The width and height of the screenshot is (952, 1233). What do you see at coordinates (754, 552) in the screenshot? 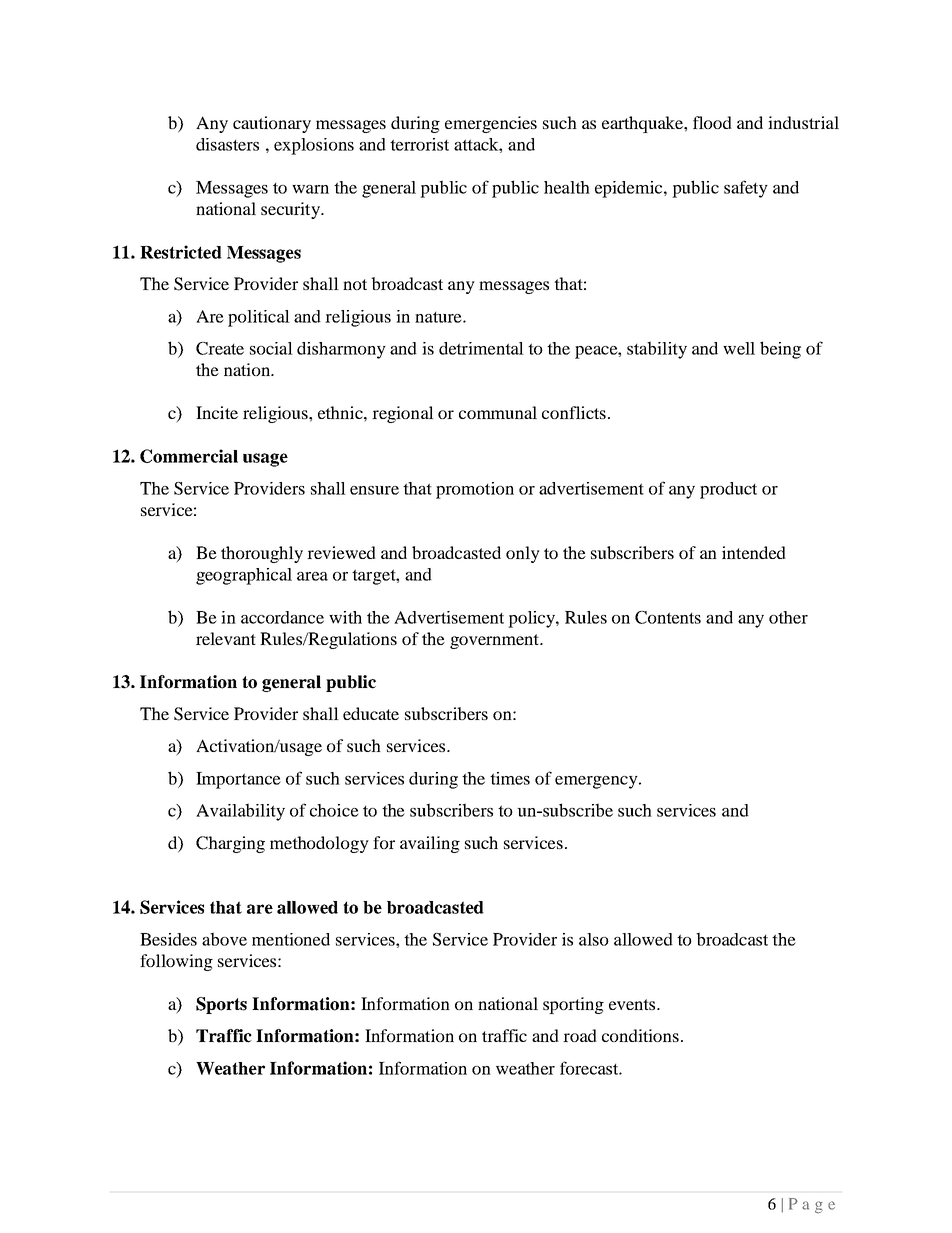
I see `intended` at bounding box center [754, 552].
